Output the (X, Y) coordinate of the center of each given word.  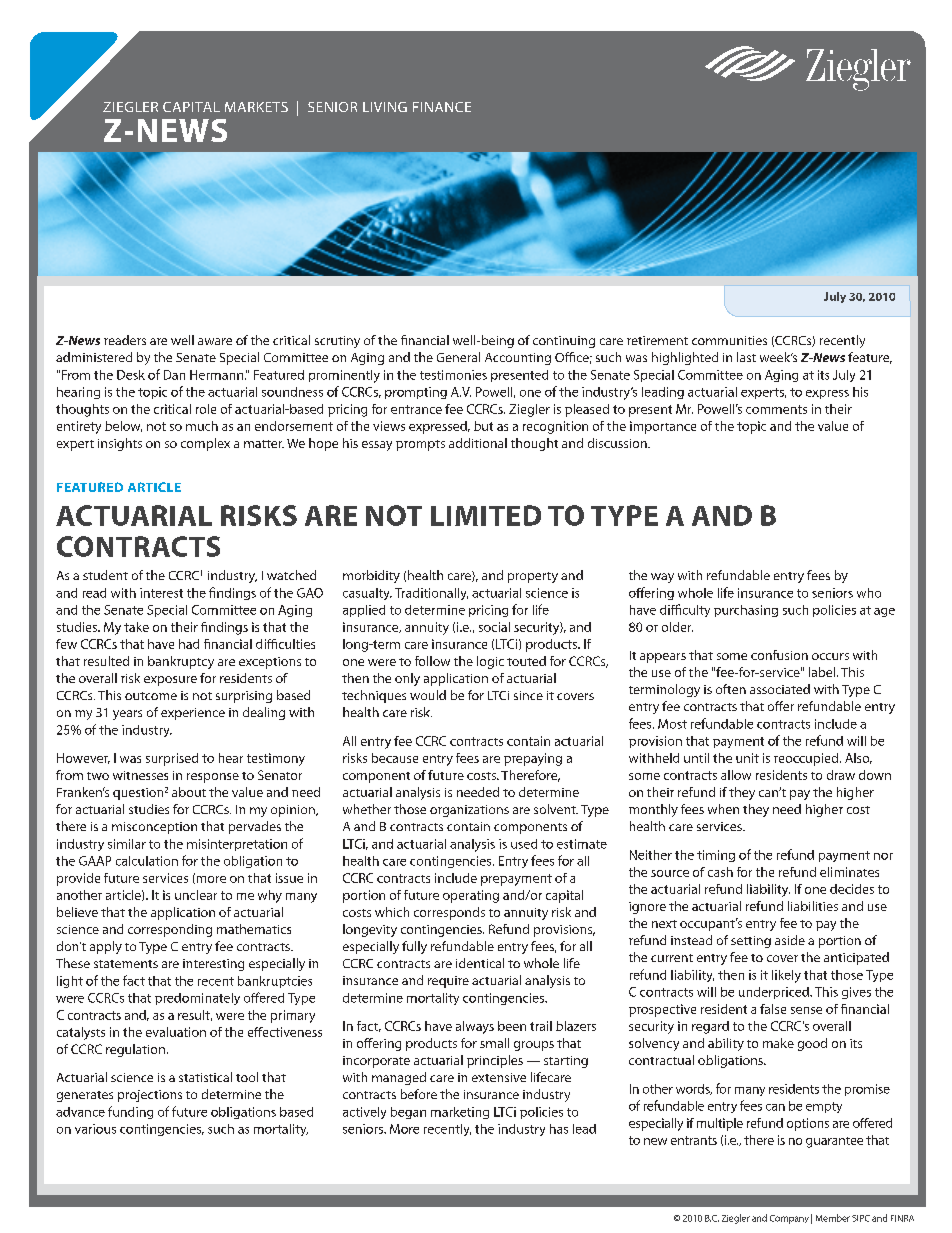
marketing (460, 1113)
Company (789, 1219)
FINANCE (442, 107)
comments (776, 409)
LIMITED (486, 515)
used (524, 844)
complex (205, 444)
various (95, 1129)
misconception (154, 828)
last (746, 357)
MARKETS (256, 107)
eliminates (849, 872)
